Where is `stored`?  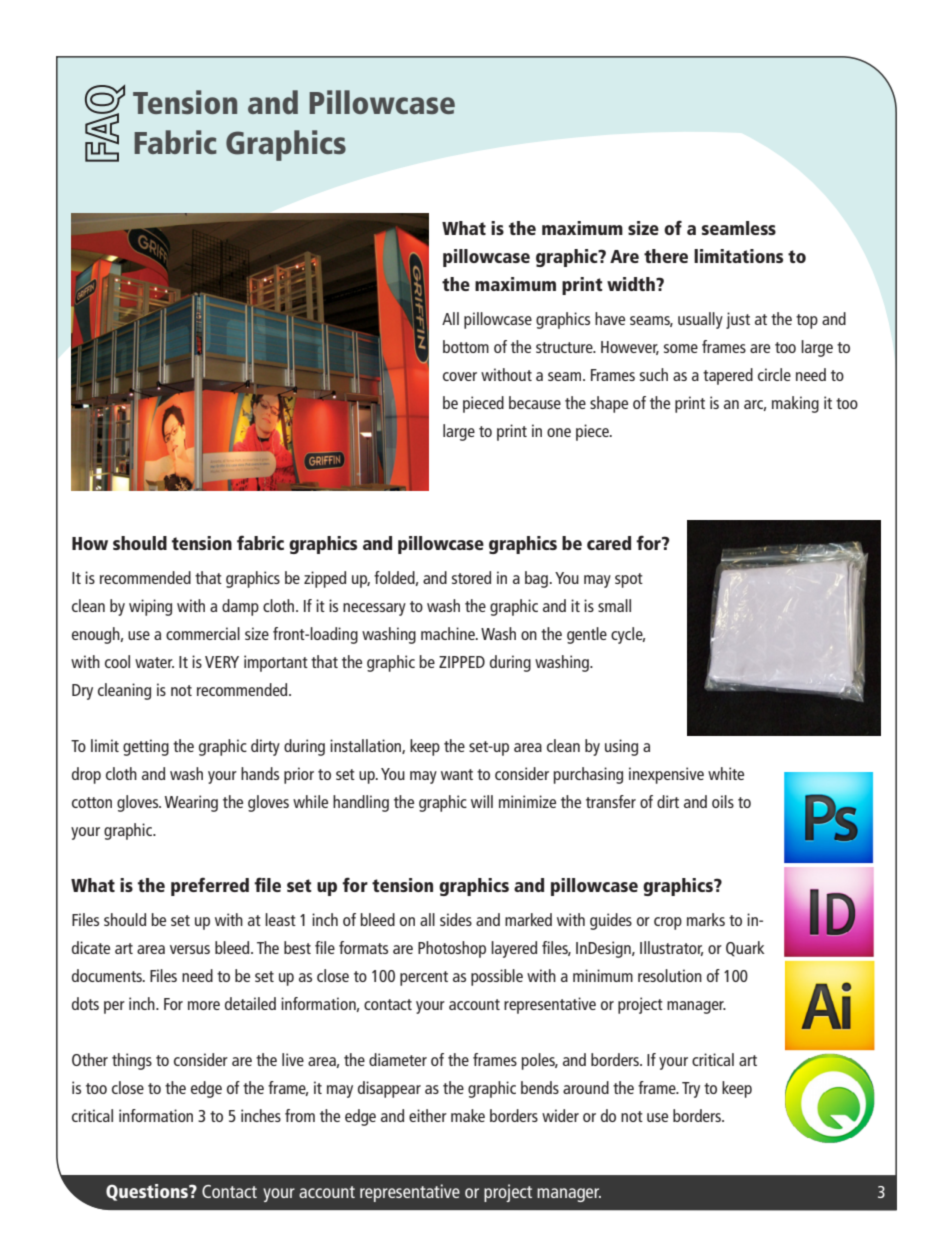
stored is located at coordinates (471, 577).
